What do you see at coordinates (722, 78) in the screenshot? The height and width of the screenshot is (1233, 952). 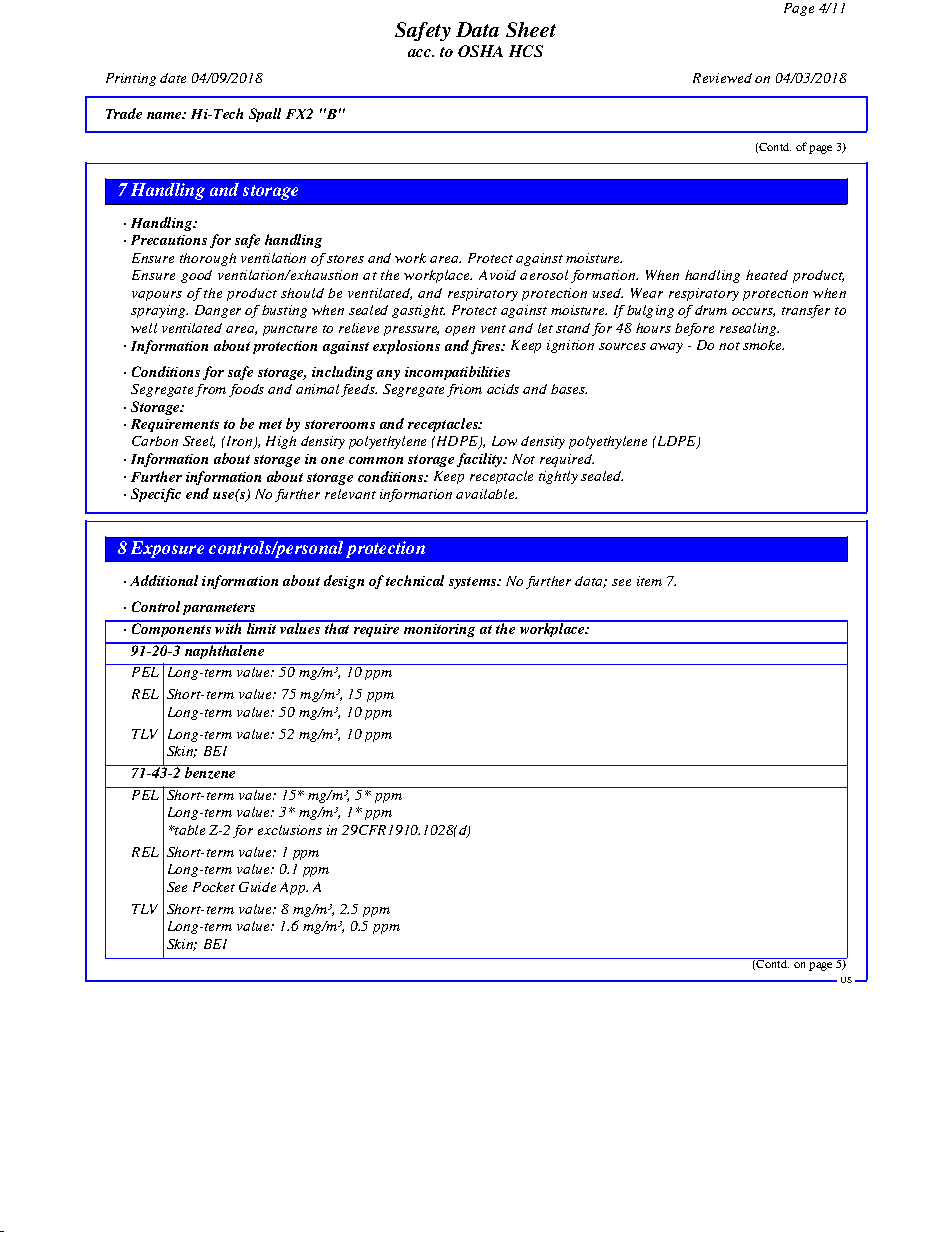 I see `Reviewed` at bounding box center [722, 78].
